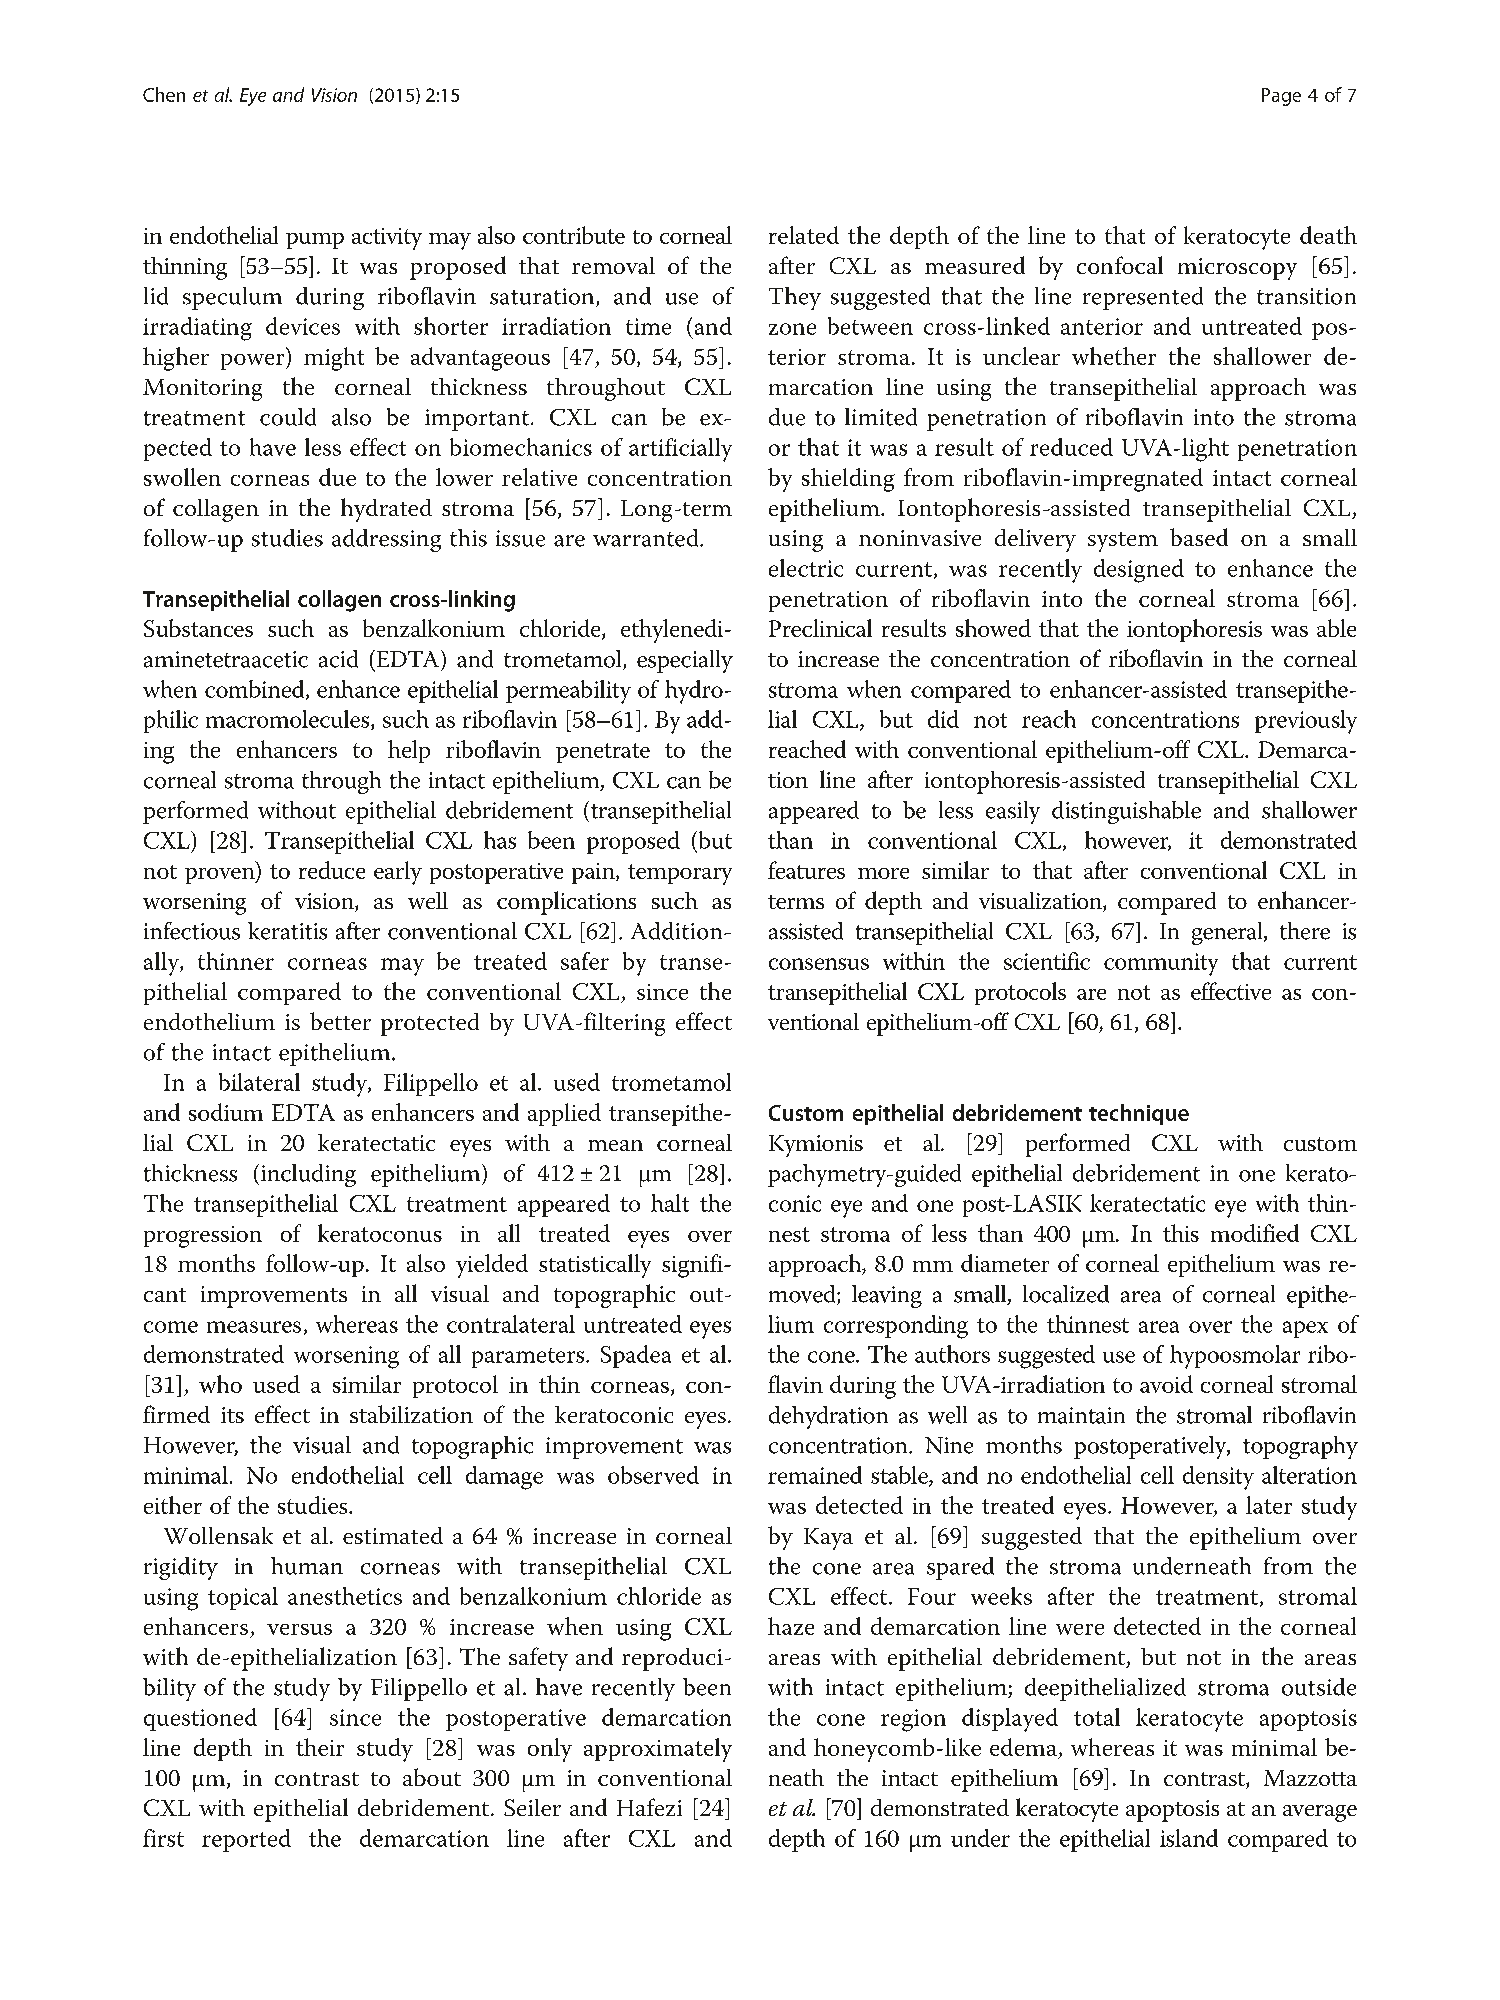 The height and width of the screenshot is (2000, 1500). I want to click on pump, so click(315, 241).
